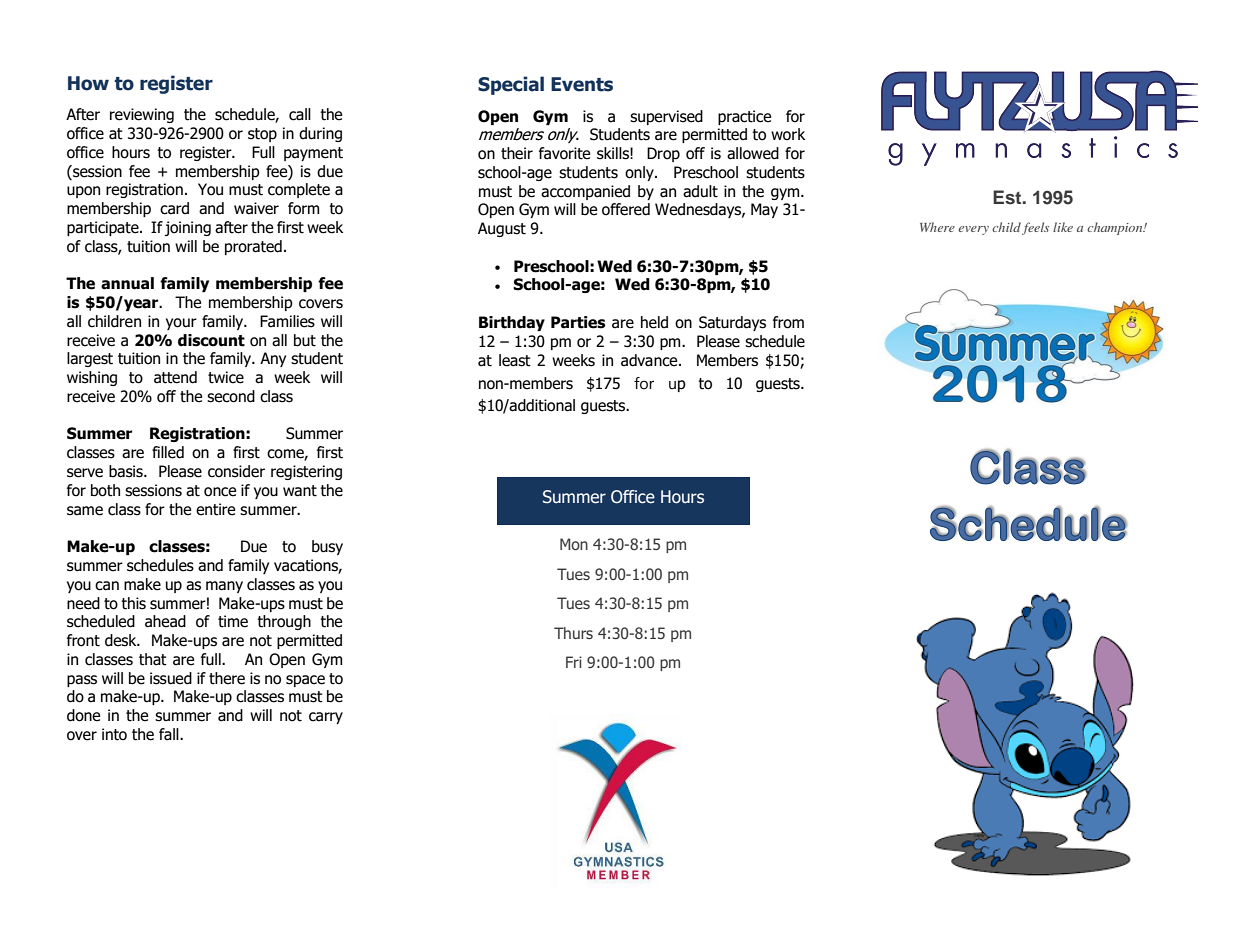 The image size is (1233, 952). Describe the element at coordinates (574, 544) in the document. I see `Mon` at that location.
